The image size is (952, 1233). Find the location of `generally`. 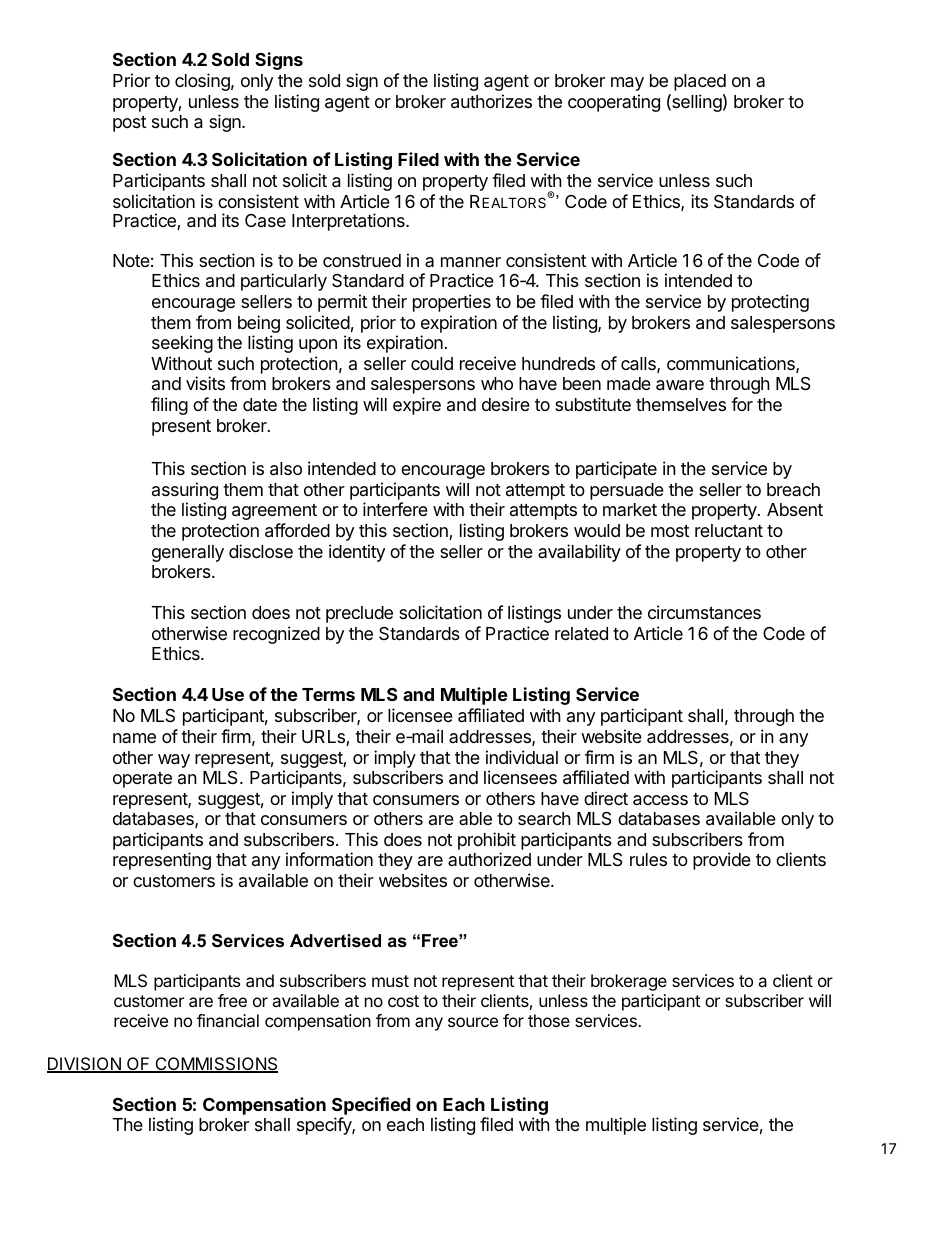

generally is located at coordinates (188, 553).
